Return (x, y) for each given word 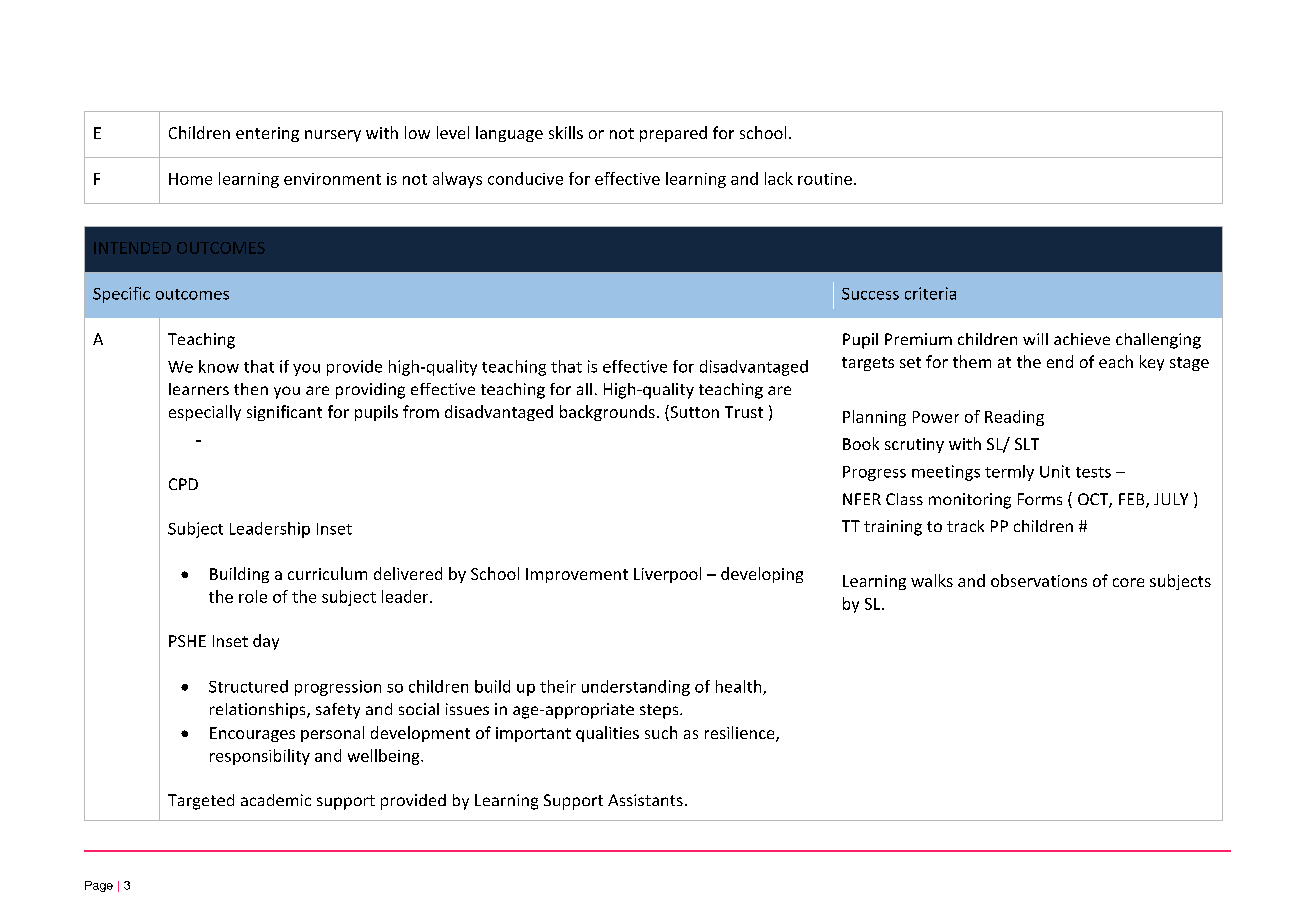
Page (99, 886)
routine (825, 179)
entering (267, 134)
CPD (183, 484)
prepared (673, 134)
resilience (741, 734)
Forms (1040, 499)
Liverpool (667, 575)
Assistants (645, 800)
